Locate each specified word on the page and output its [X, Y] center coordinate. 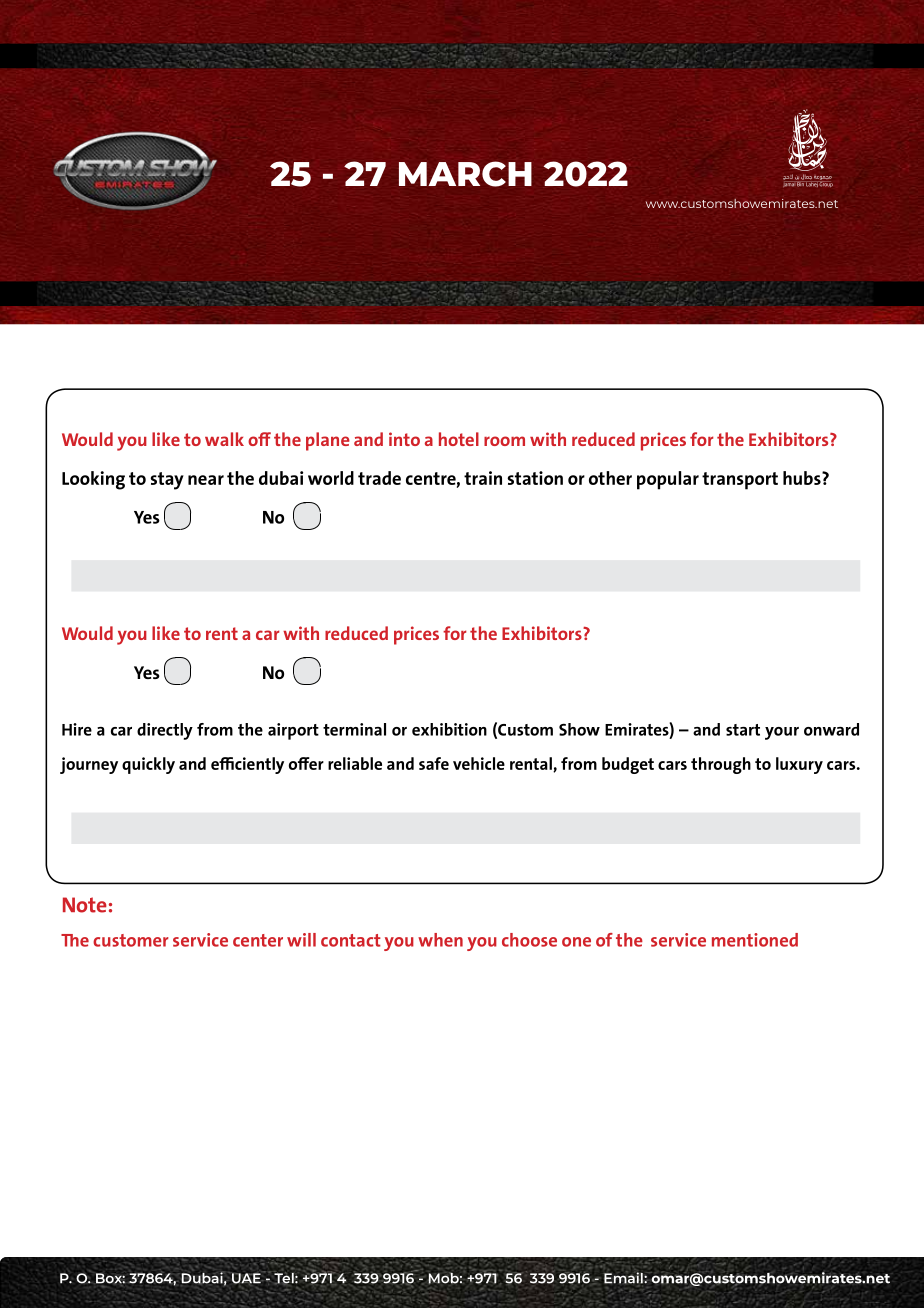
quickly [148, 765]
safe [434, 763]
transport [740, 481]
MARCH [465, 174]
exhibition [449, 729]
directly [165, 731]
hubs [803, 478]
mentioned [755, 940]
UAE [247, 1278]
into [404, 439]
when [440, 940]
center [258, 940]
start [743, 730]
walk [224, 439]
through [721, 765]
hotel [459, 439]
